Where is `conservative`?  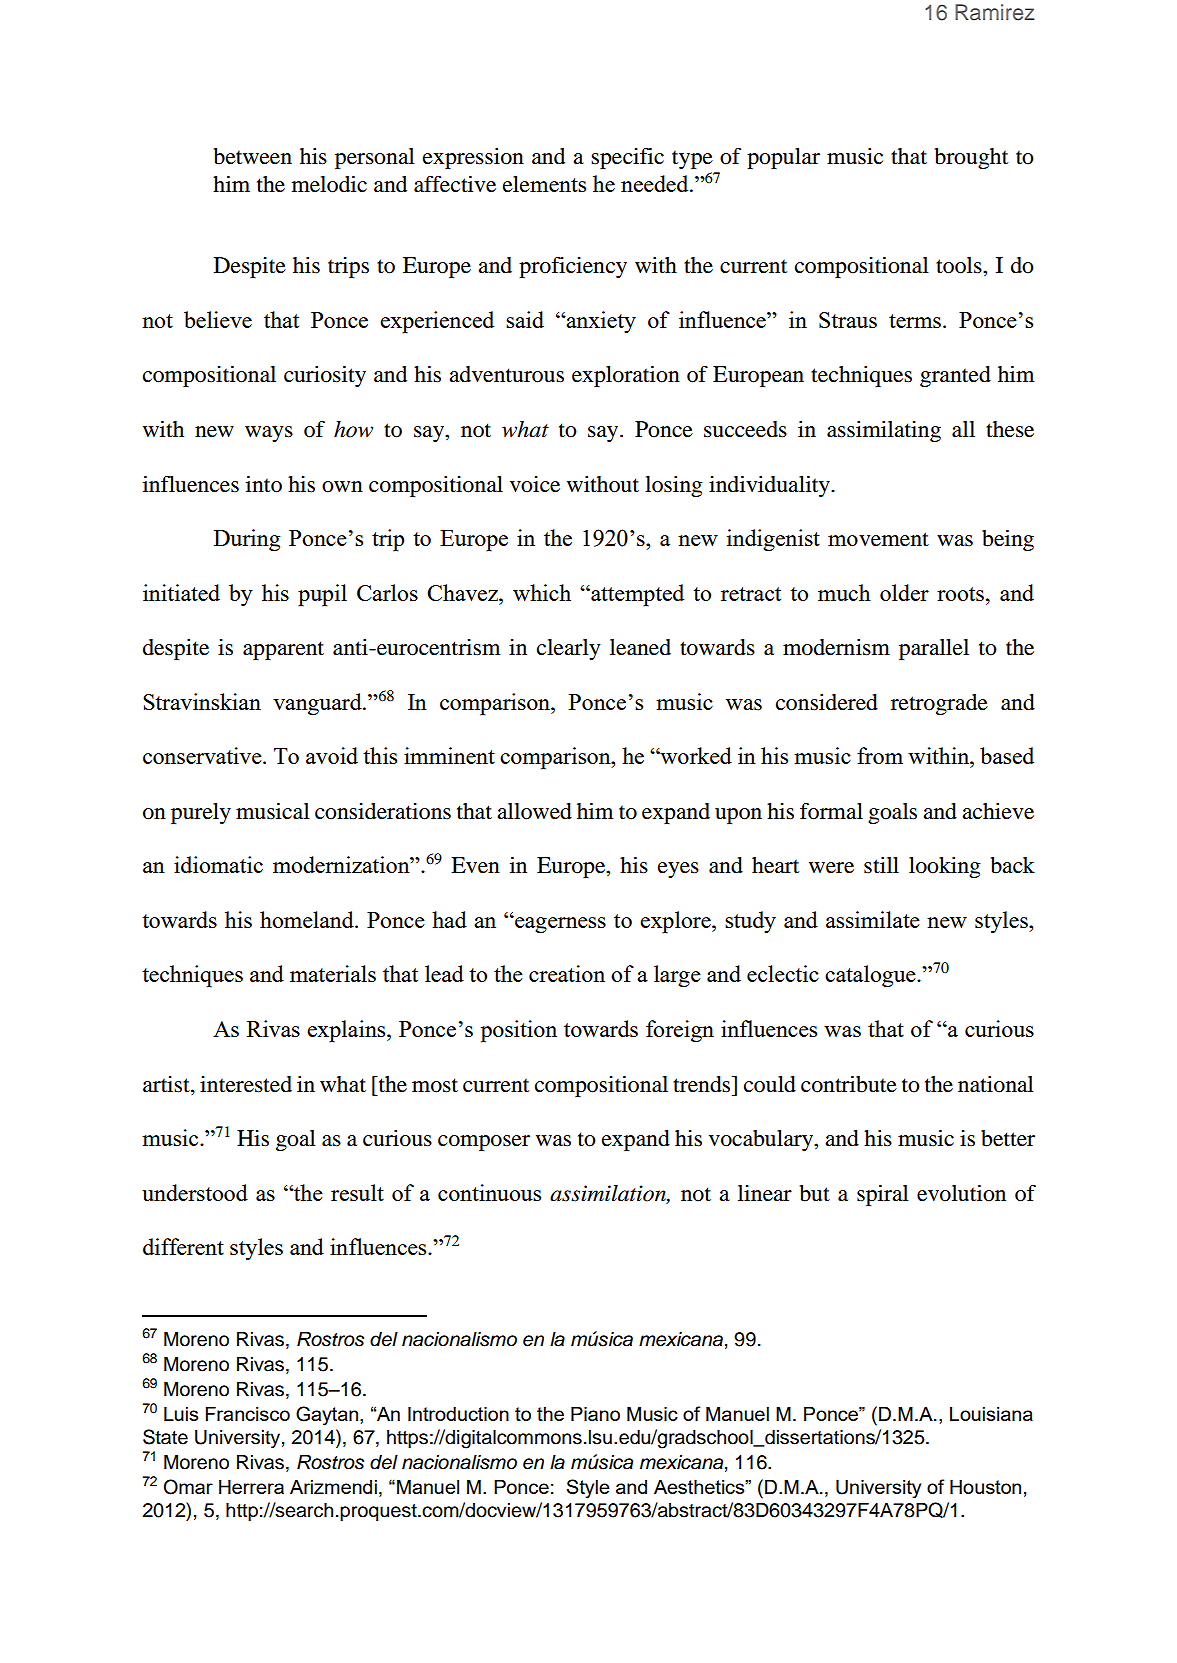 conservative is located at coordinates (203, 755).
